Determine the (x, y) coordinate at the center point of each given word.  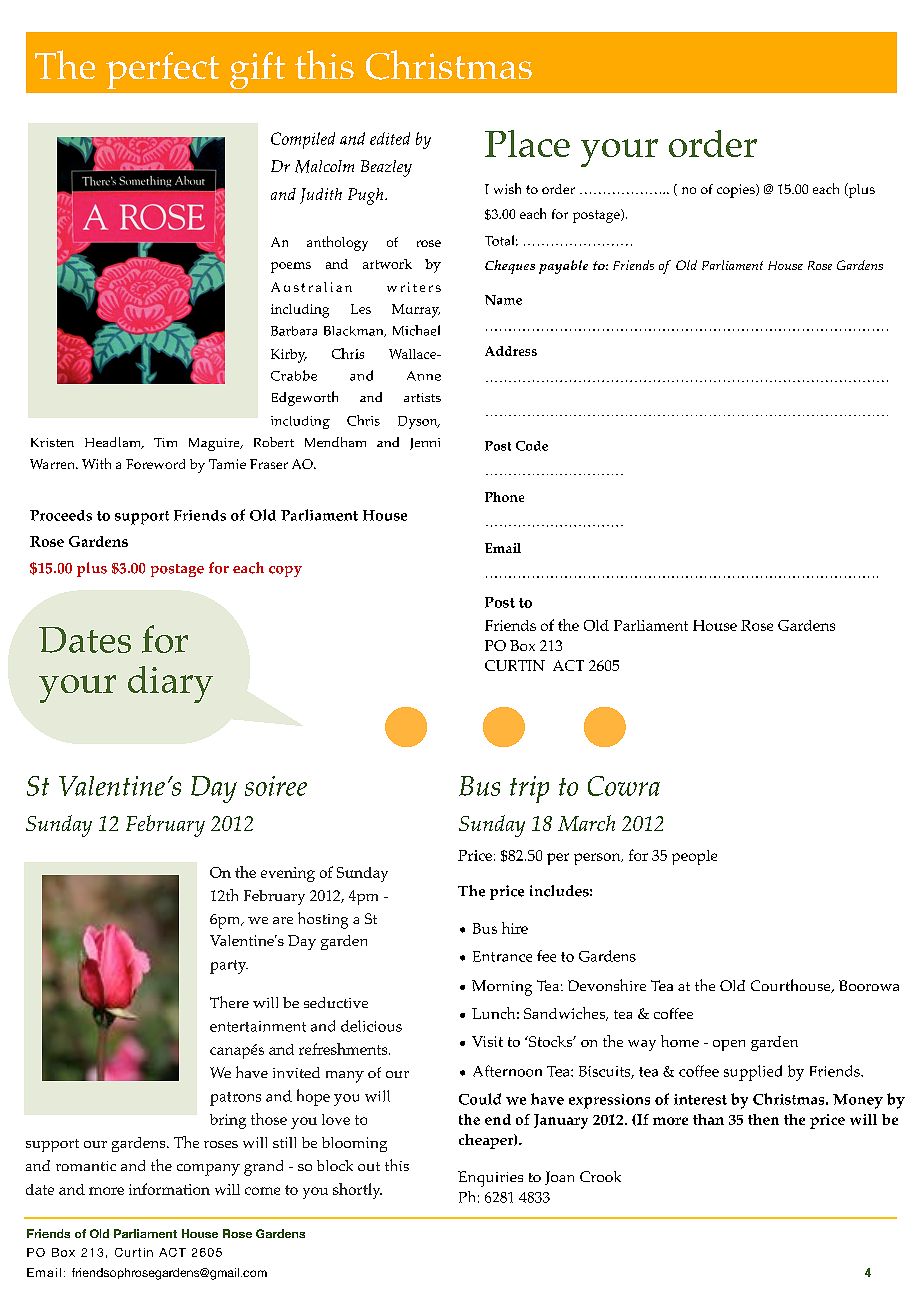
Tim (165, 442)
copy (285, 571)
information (169, 1189)
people (694, 857)
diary (170, 684)
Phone (504, 497)
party (229, 967)
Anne (424, 376)
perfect (162, 70)
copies (737, 191)
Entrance (502, 956)
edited (390, 138)
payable (563, 267)
